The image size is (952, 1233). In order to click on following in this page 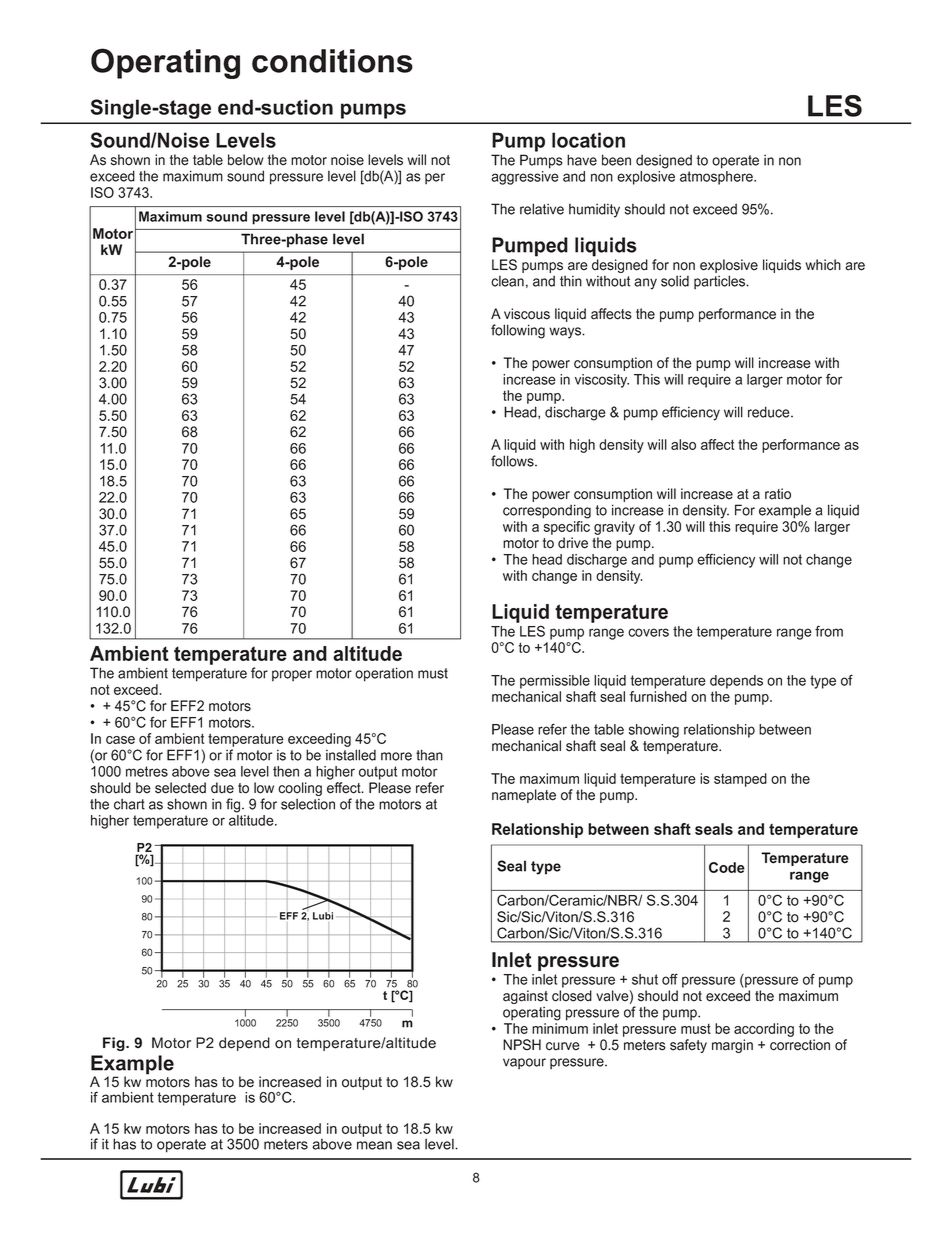, I will do `click(518, 331)`.
